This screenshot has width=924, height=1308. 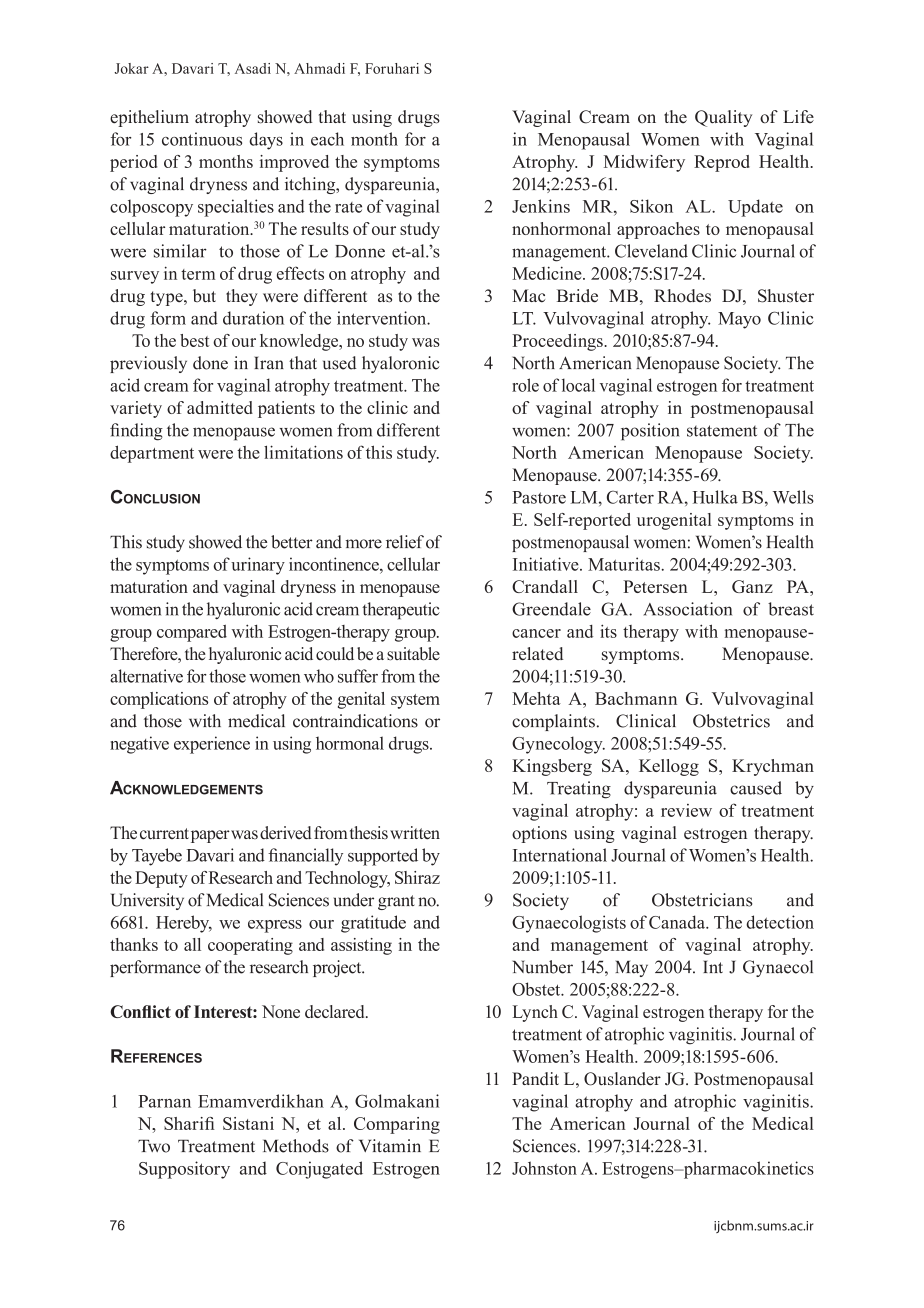 I want to click on Quality, so click(x=723, y=118).
